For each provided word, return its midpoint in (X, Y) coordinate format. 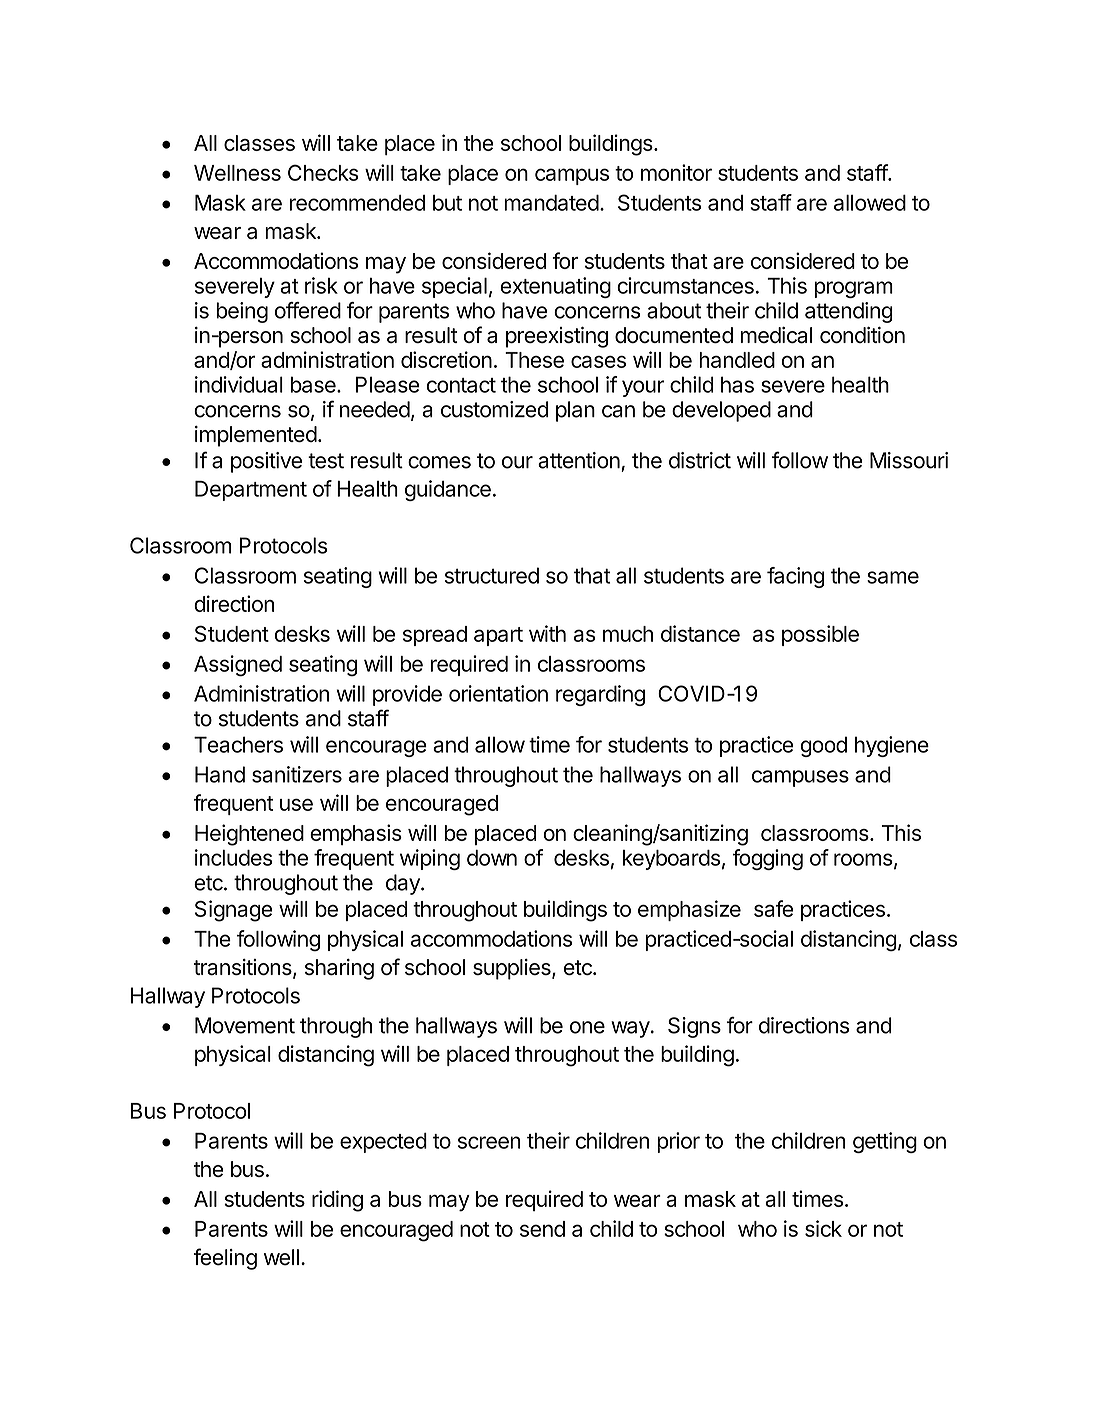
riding (337, 1201)
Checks (323, 172)
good (823, 746)
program (854, 289)
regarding (600, 695)
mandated (551, 203)
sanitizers (297, 774)
